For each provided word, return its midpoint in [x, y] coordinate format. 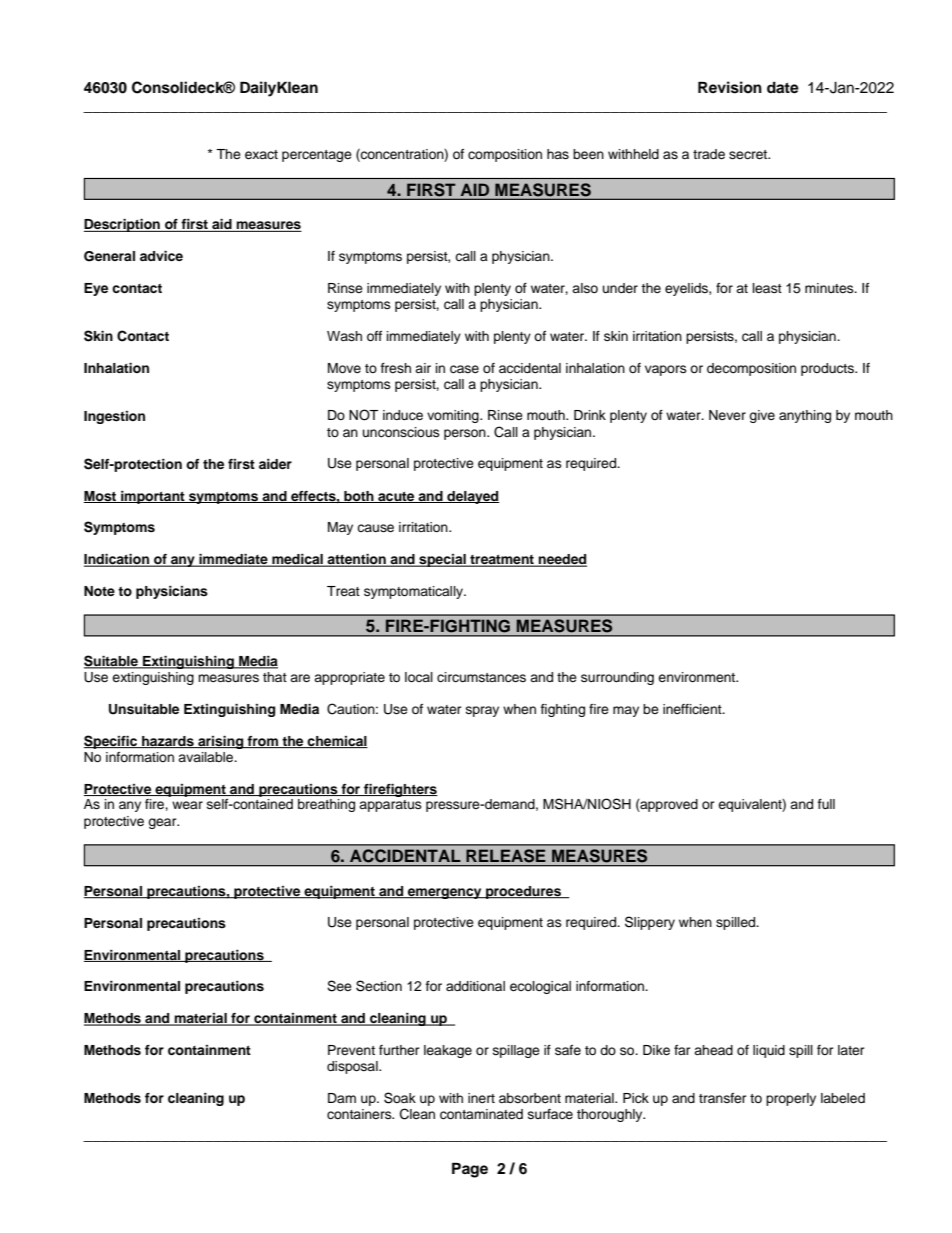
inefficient [693, 709]
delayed [472, 497]
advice [161, 256]
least [767, 288]
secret [749, 154]
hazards [168, 742]
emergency [445, 893]
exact [261, 154]
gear [163, 823]
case [464, 369]
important [153, 497]
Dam [342, 1098]
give [762, 416]
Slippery [650, 923]
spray [482, 711]
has [558, 154]
